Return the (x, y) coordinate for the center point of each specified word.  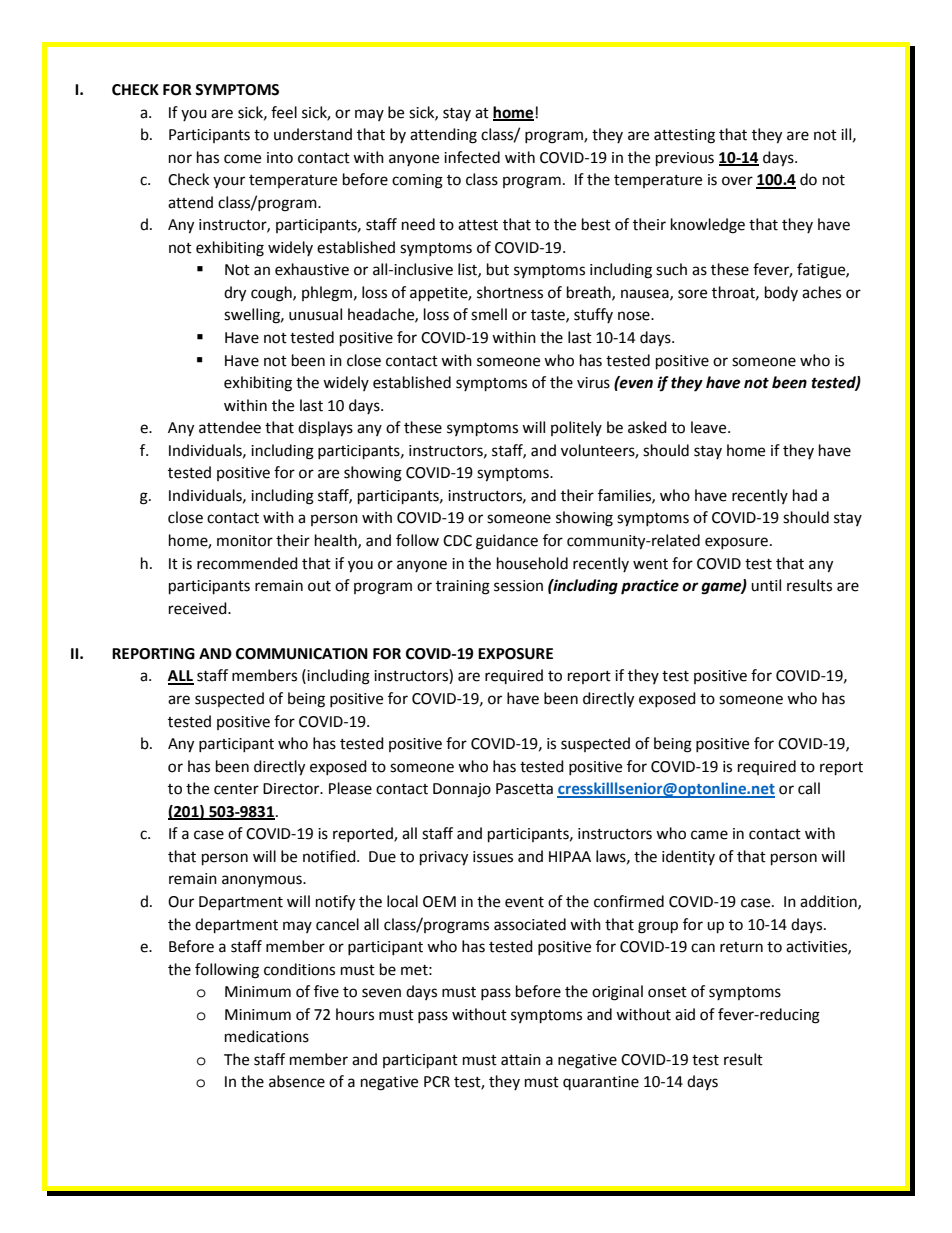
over (737, 181)
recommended (247, 563)
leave (710, 427)
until (766, 585)
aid (685, 1014)
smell (489, 314)
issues (493, 857)
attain (521, 1060)
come (242, 159)
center (236, 789)
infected (472, 157)
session (518, 586)
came (709, 835)
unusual (315, 314)
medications (267, 1036)
